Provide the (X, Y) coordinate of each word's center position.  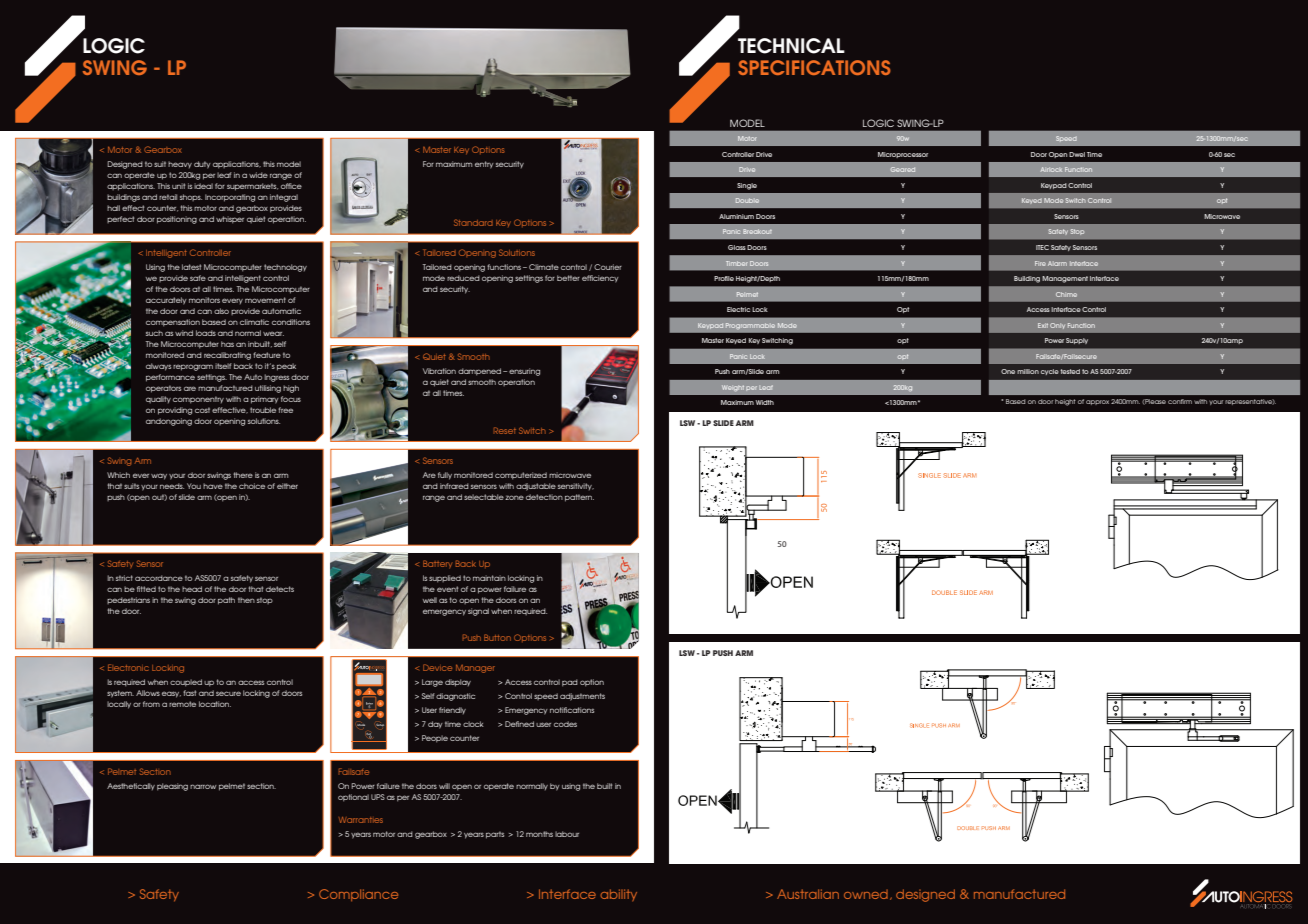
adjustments (582, 697)
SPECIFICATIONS (814, 67)
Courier (608, 267)
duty (202, 165)
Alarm (1057, 263)
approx (1097, 402)
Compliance (358, 895)
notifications (572, 710)
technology (285, 268)
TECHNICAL (791, 46)
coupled (186, 683)
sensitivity (576, 486)
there (243, 475)
